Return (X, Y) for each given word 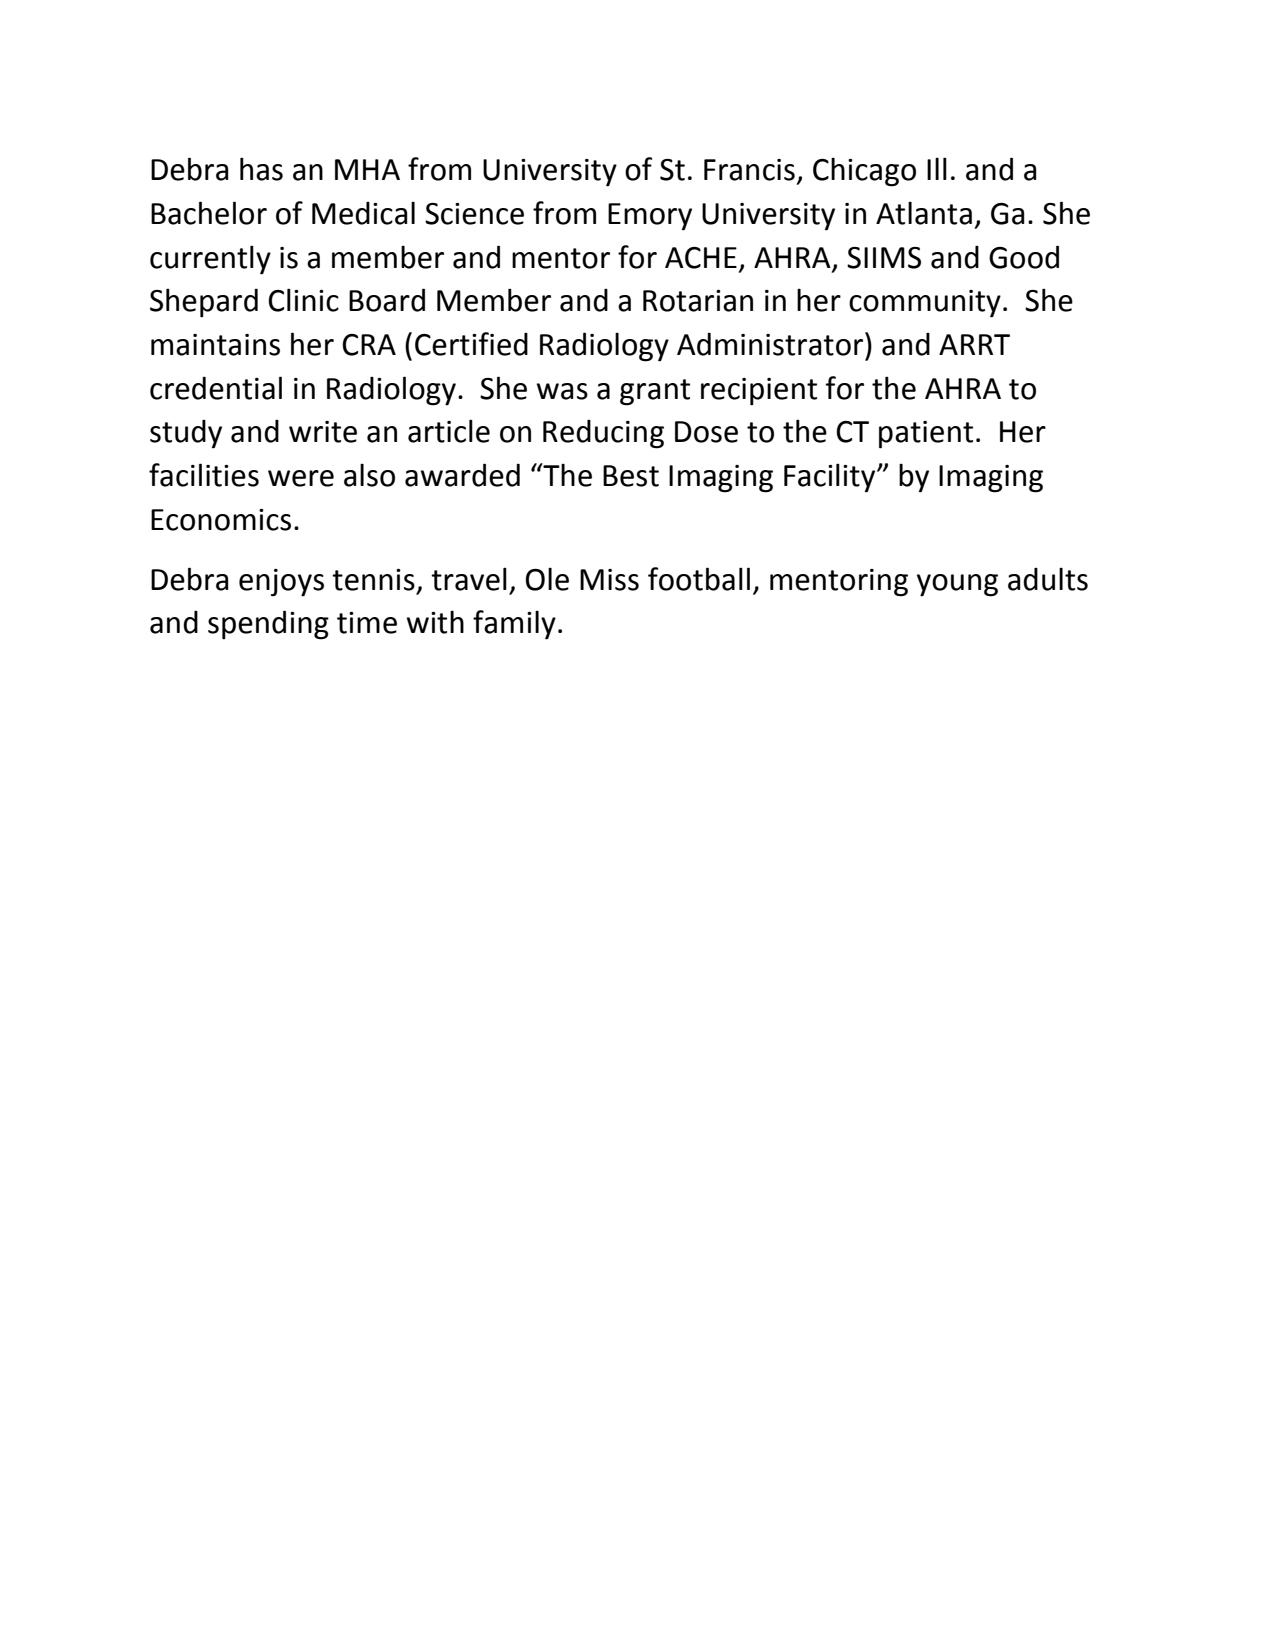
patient (926, 435)
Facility (831, 478)
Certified (471, 344)
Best (631, 476)
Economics (221, 520)
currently (210, 260)
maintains (215, 345)
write (323, 432)
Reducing (603, 434)
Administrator (771, 344)
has (261, 169)
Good (1024, 257)
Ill (937, 168)
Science (474, 214)
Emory (650, 217)
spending (268, 625)
